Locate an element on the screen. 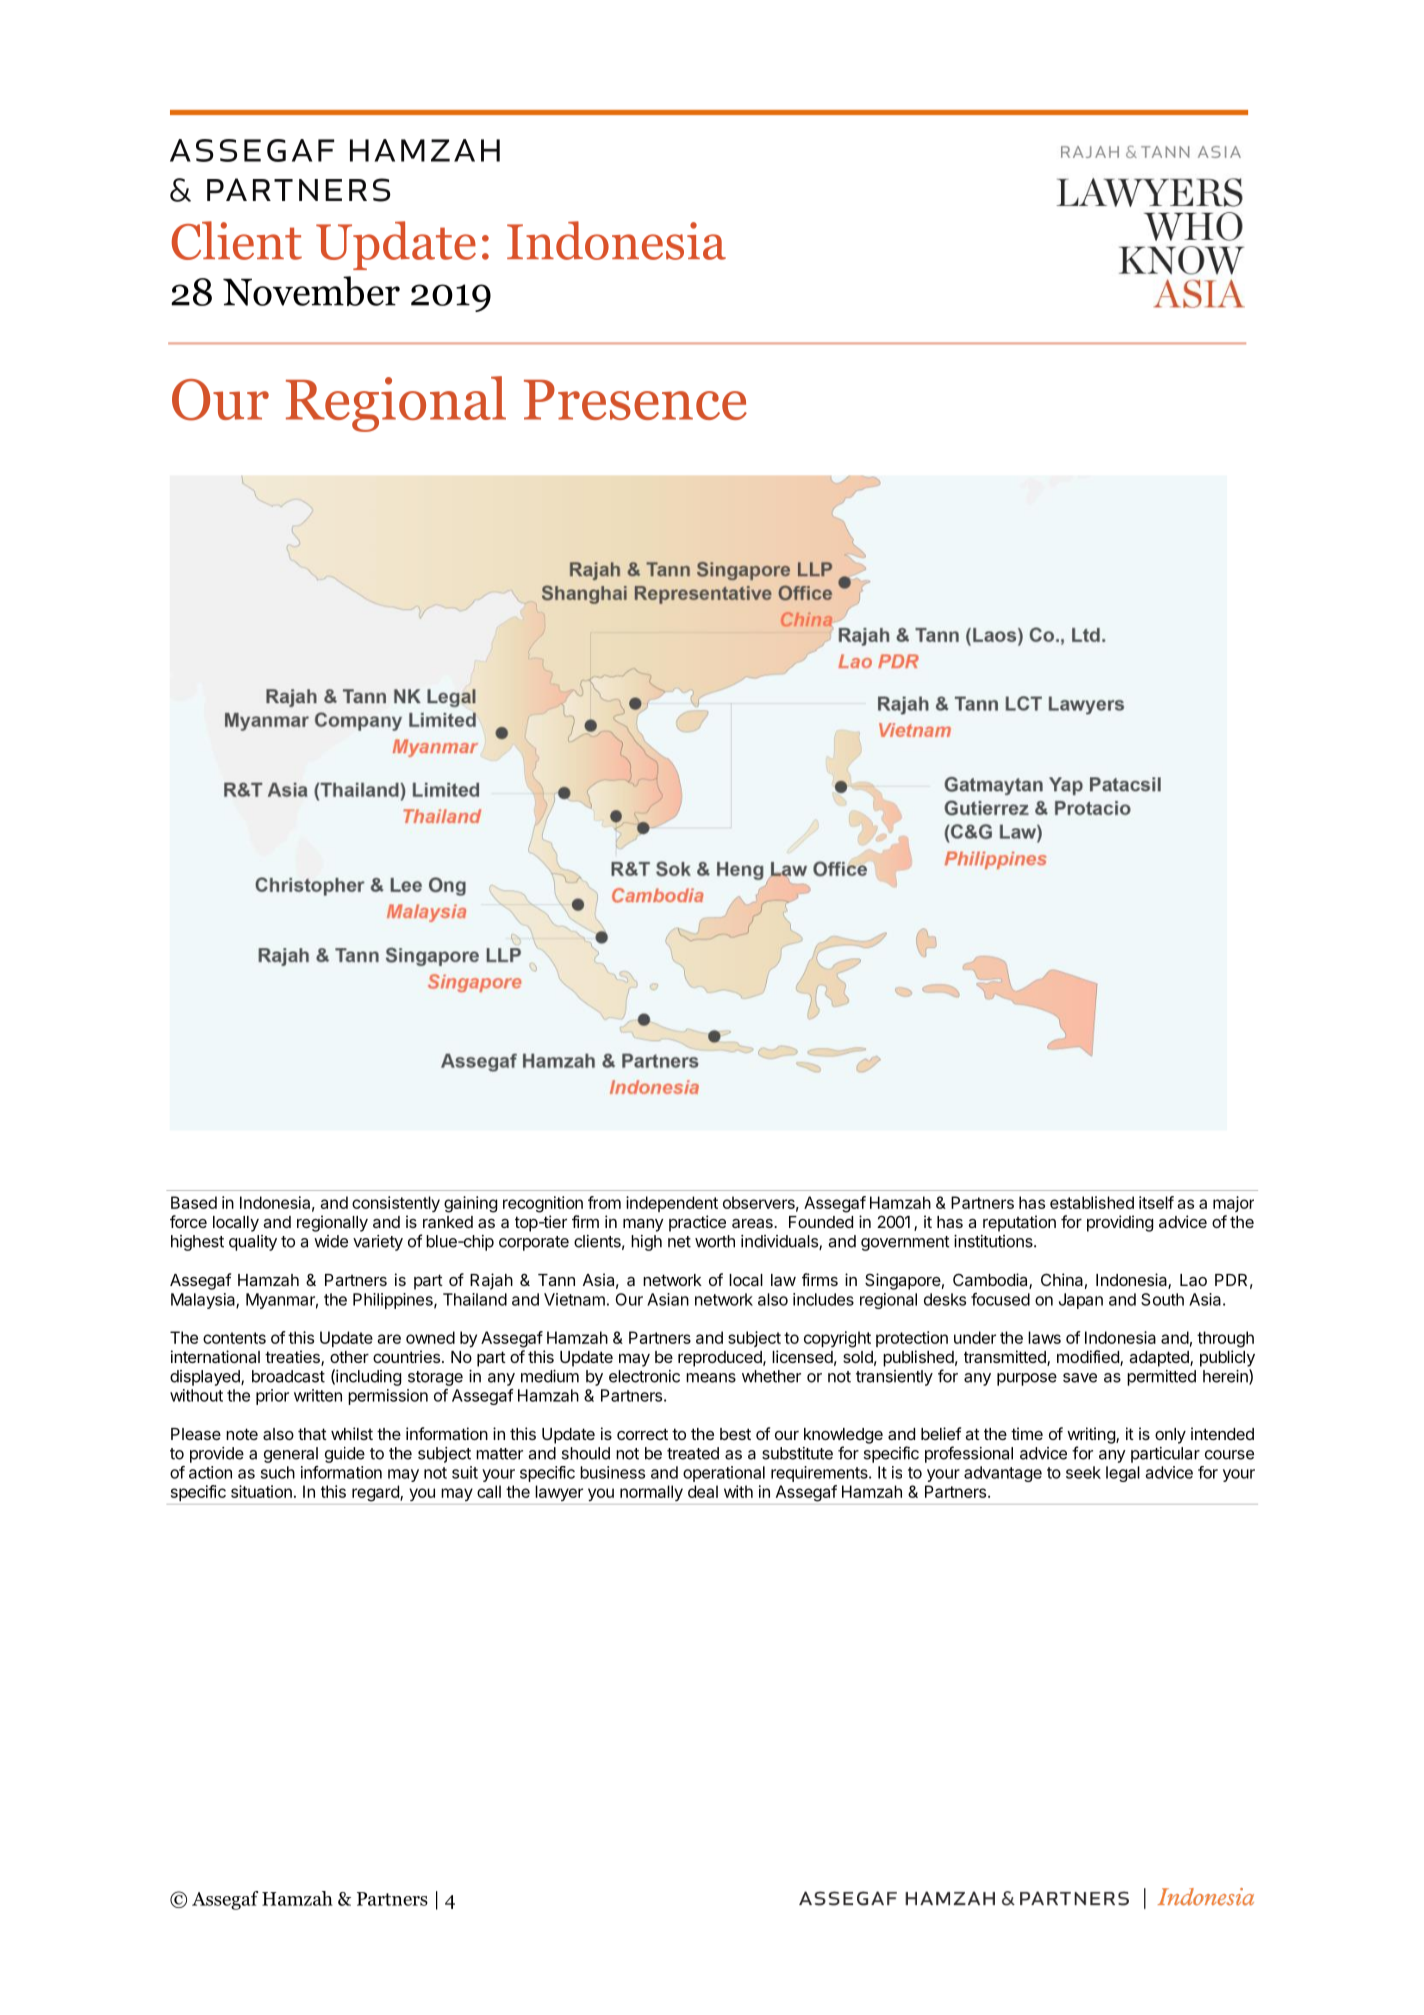 This screenshot has width=1424, height=2015. general is located at coordinates (291, 1455).
